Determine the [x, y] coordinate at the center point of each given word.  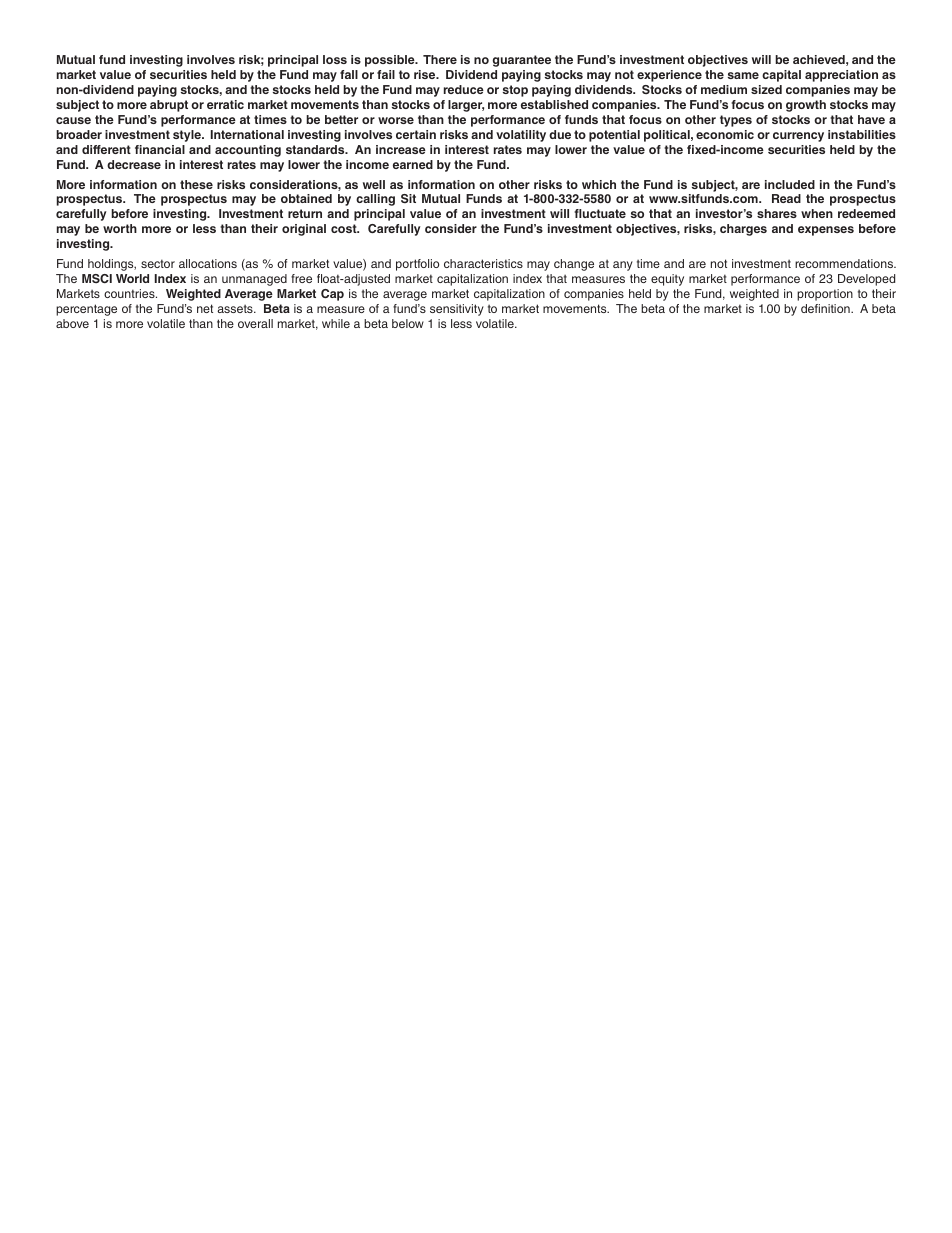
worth [120, 228]
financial [160, 149]
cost [345, 228]
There [440, 59]
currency [798, 137]
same [743, 75]
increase [401, 149]
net [205, 308]
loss [335, 59]
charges [743, 230]
